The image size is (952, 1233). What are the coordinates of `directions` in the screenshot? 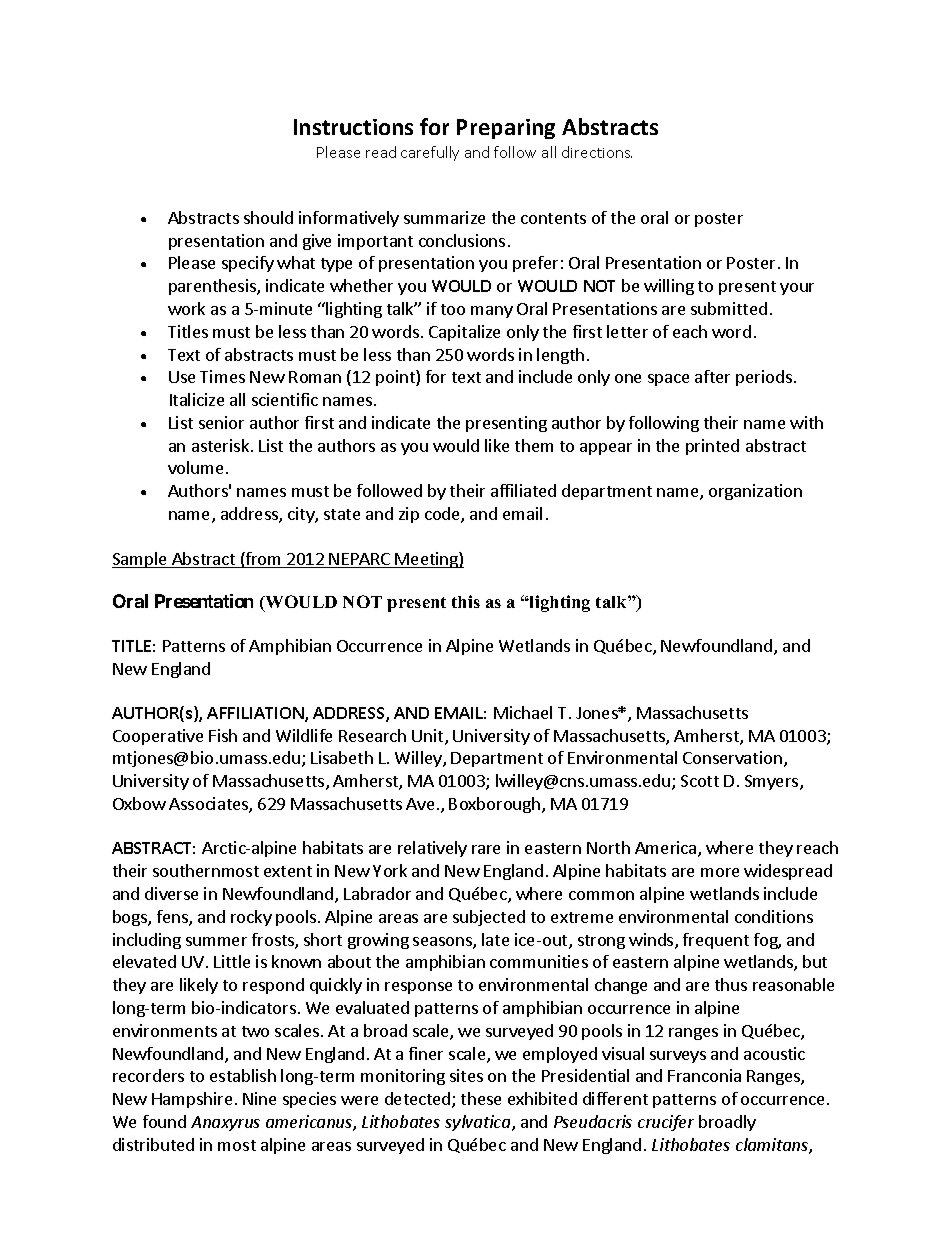 It's located at (597, 152).
